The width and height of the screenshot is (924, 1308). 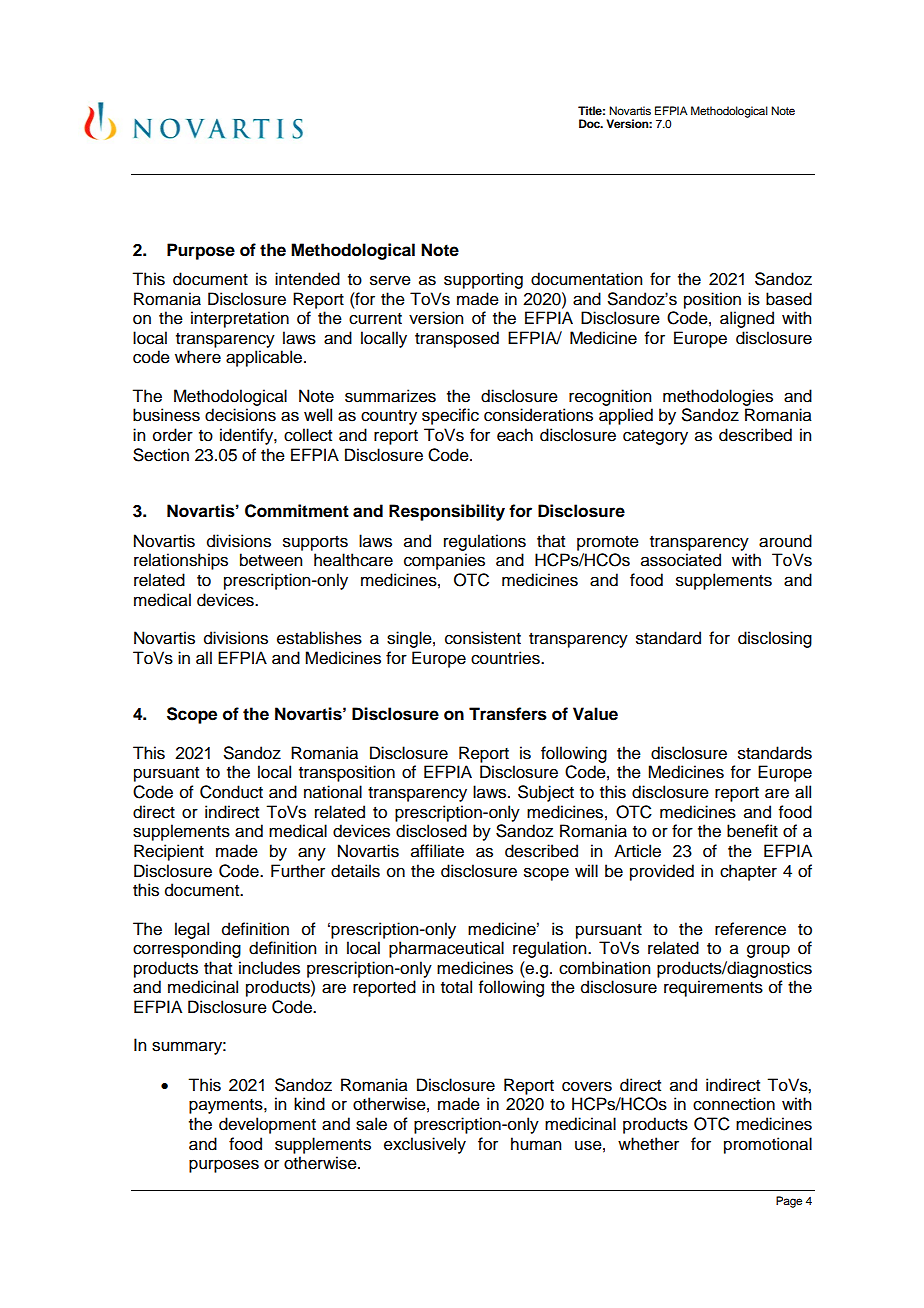 What do you see at coordinates (747, 319) in the screenshot?
I see `aligned` at bounding box center [747, 319].
